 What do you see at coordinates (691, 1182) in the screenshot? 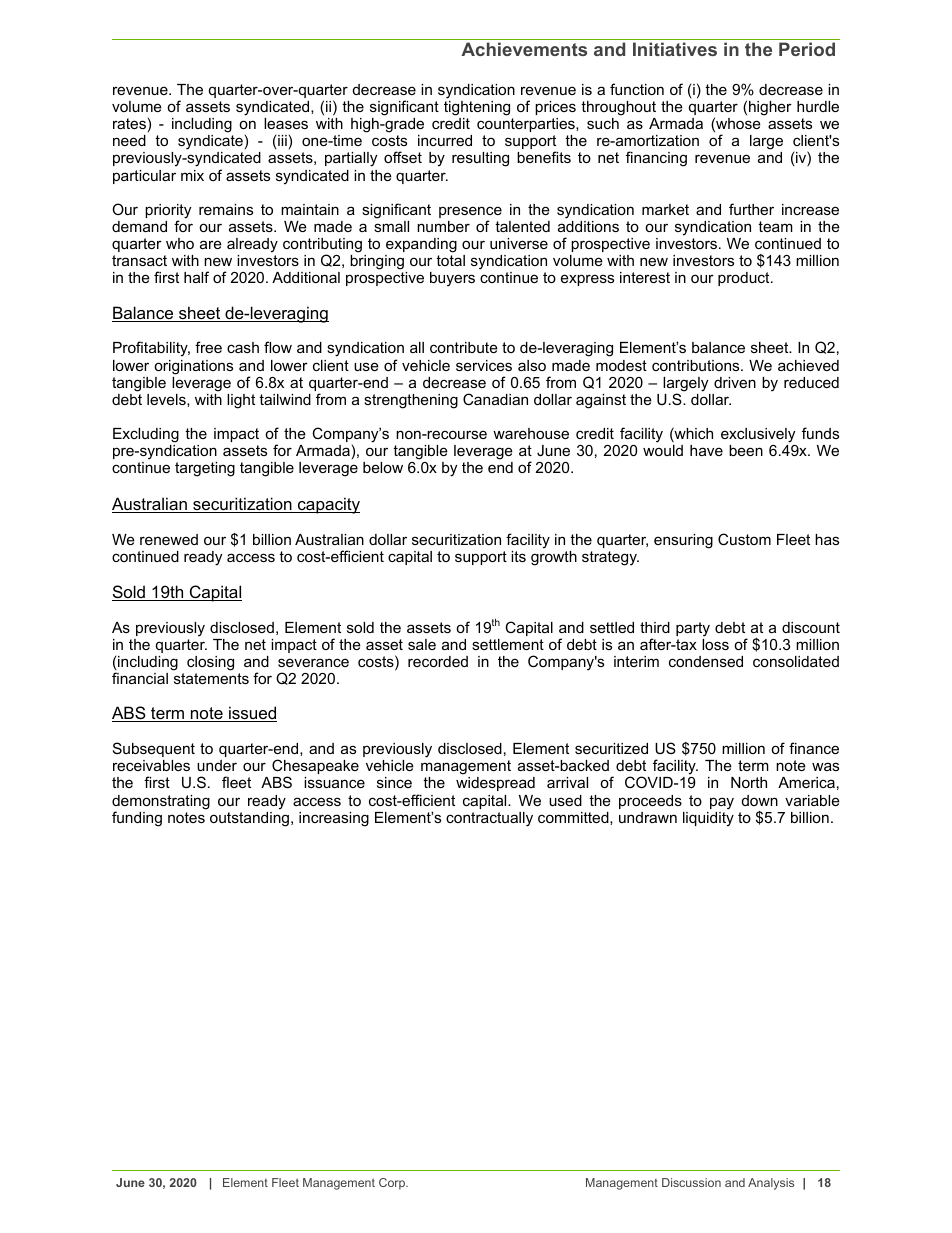
I see `Discussion` at bounding box center [691, 1182].
